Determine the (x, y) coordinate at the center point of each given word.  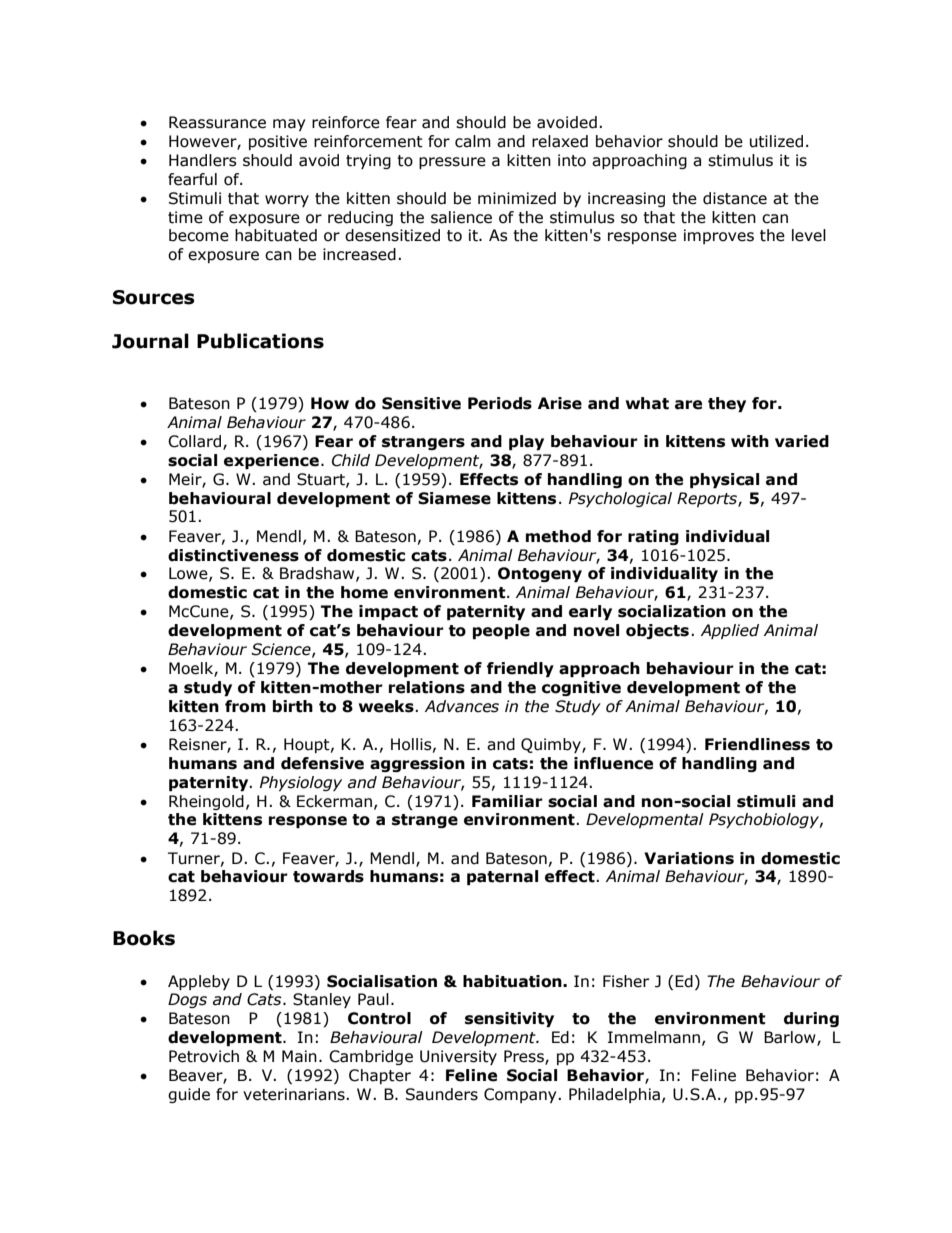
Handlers (203, 160)
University (458, 1057)
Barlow (791, 1038)
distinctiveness (233, 555)
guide (189, 1095)
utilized (776, 141)
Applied (730, 631)
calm (473, 141)
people (501, 631)
